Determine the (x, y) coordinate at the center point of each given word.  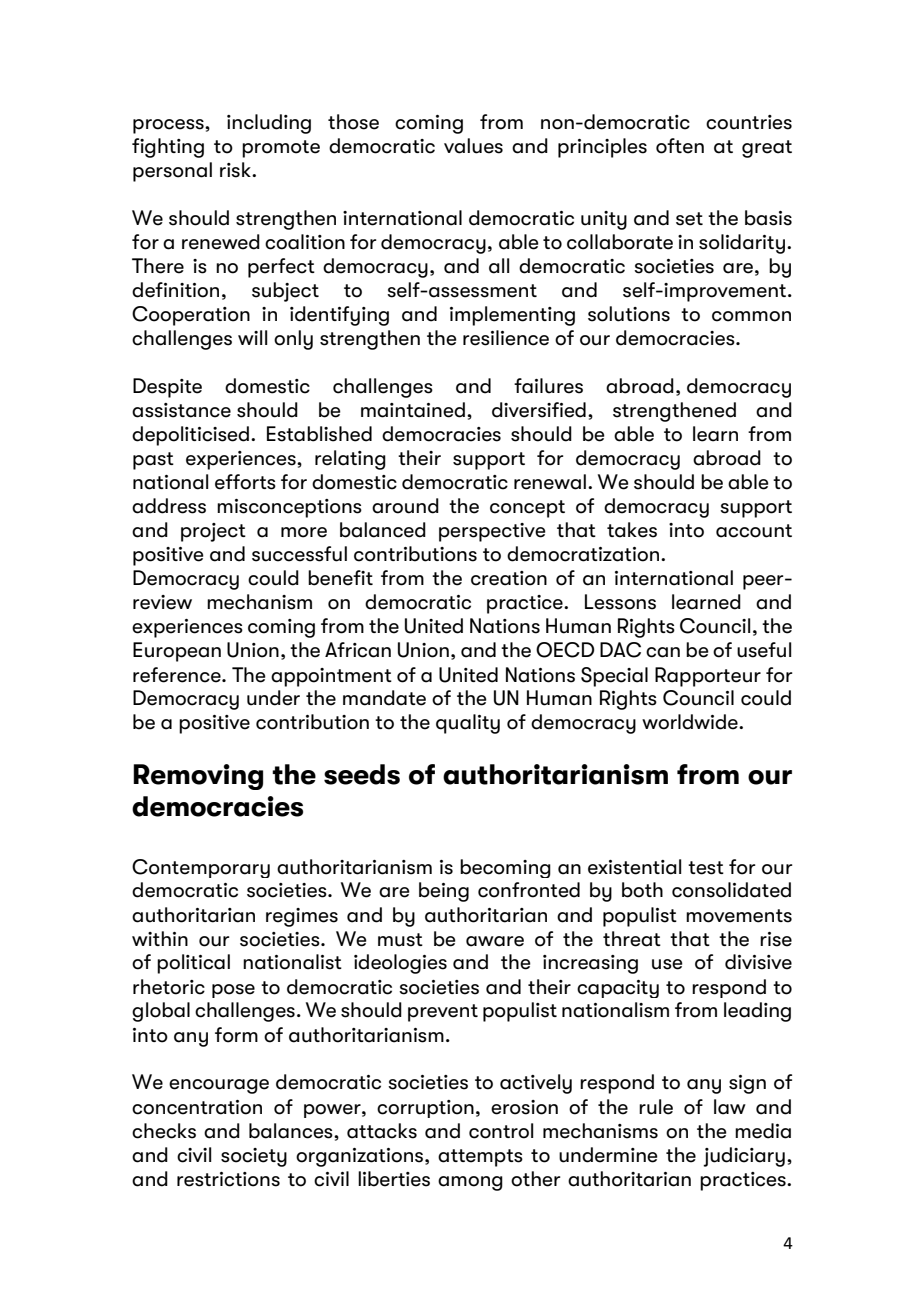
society (254, 1157)
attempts (480, 1158)
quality (468, 724)
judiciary (744, 1157)
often (680, 146)
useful (764, 650)
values (473, 146)
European (177, 652)
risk (236, 170)
